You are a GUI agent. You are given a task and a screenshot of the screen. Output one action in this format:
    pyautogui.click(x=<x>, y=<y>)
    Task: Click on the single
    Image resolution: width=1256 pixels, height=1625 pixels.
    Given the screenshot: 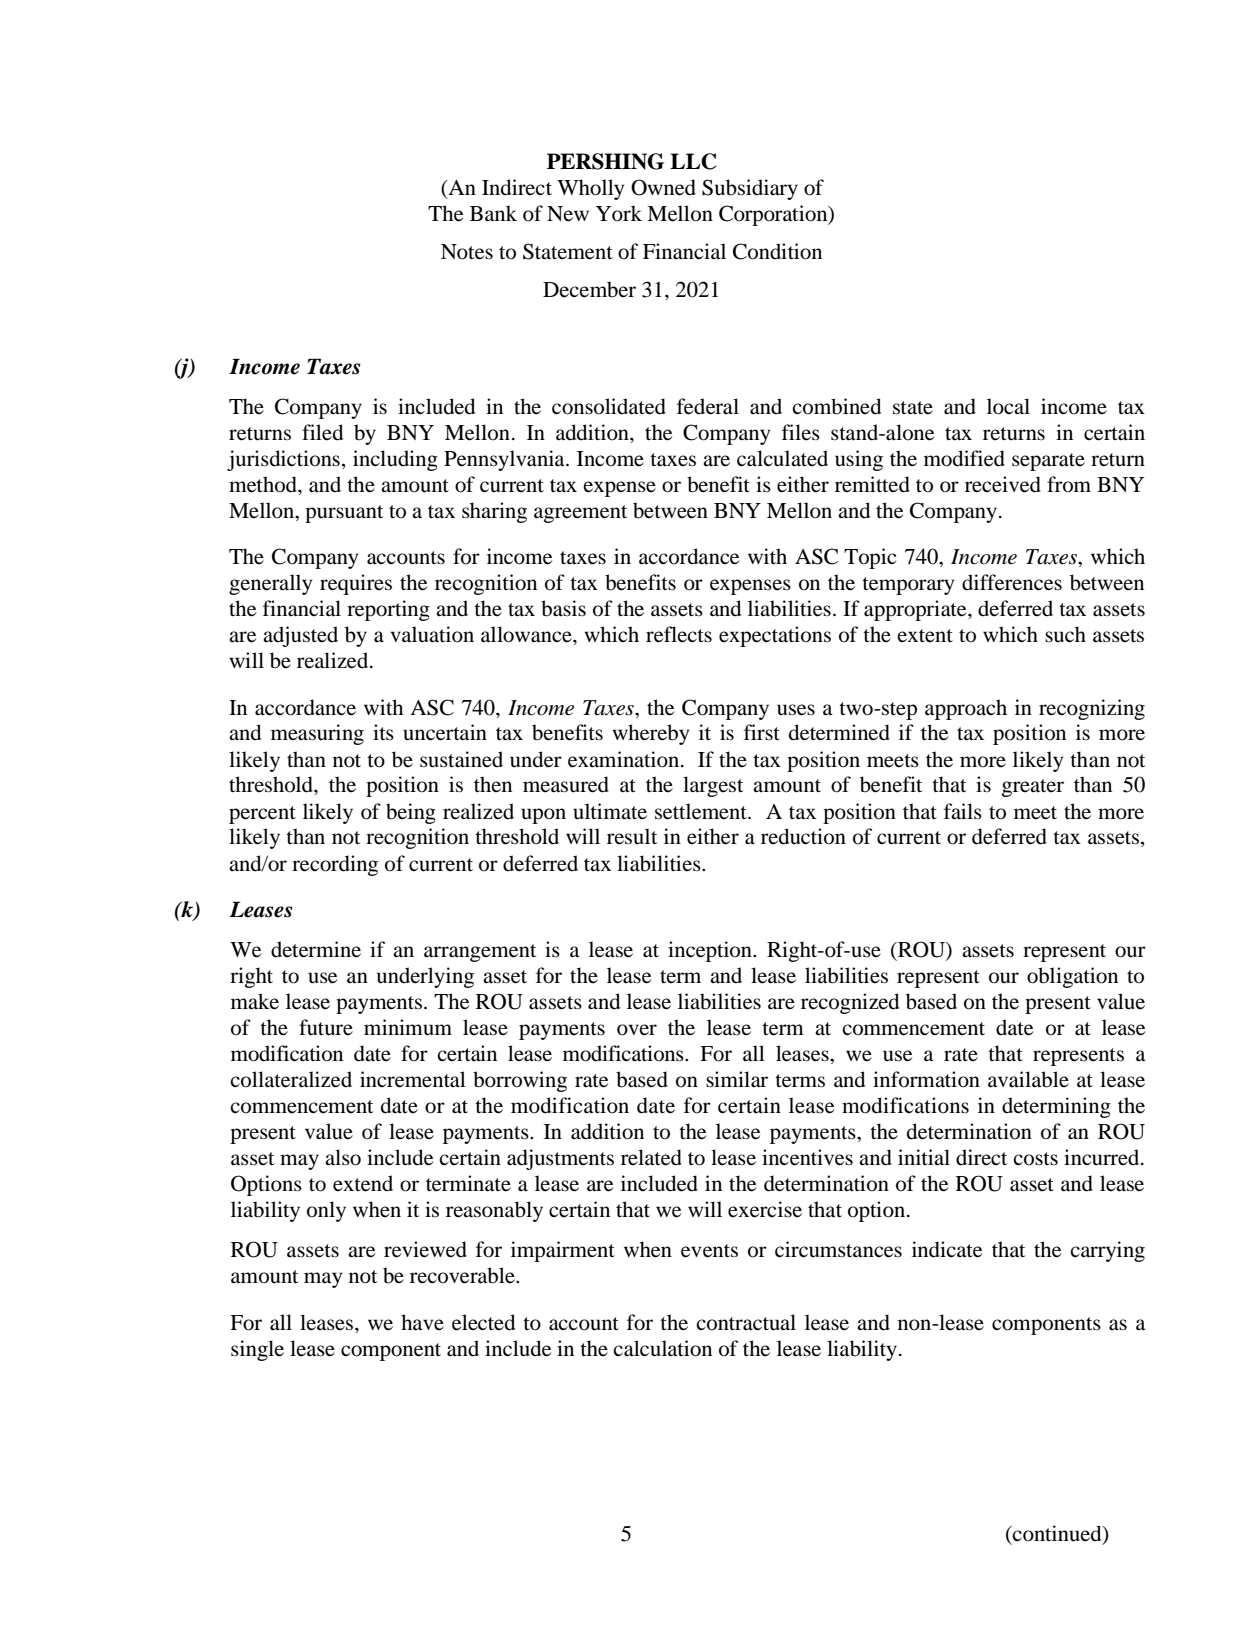 What is the action you would take?
    pyautogui.click(x=257, y=1350)
